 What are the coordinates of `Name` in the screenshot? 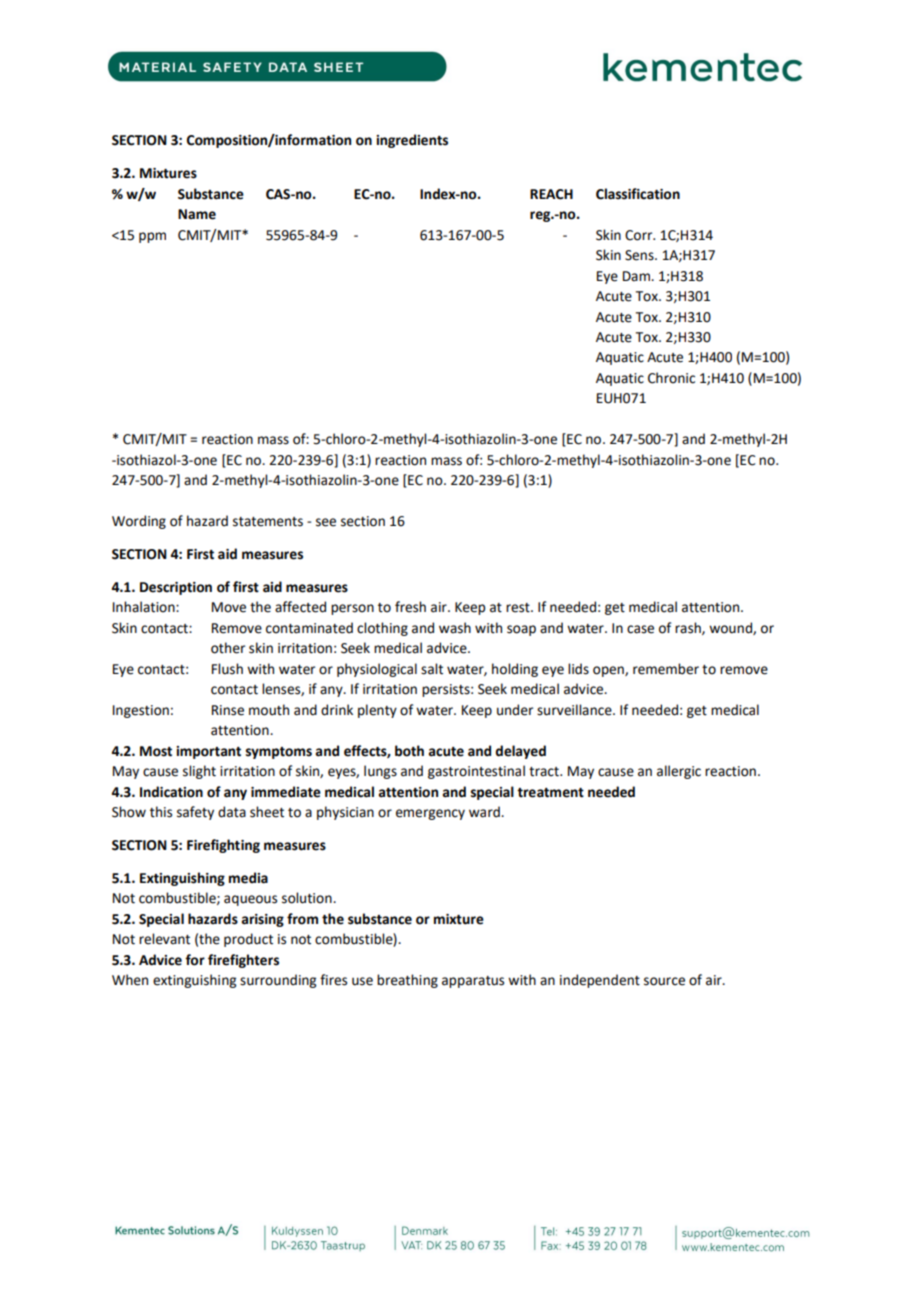 It's located at (197, 214).
